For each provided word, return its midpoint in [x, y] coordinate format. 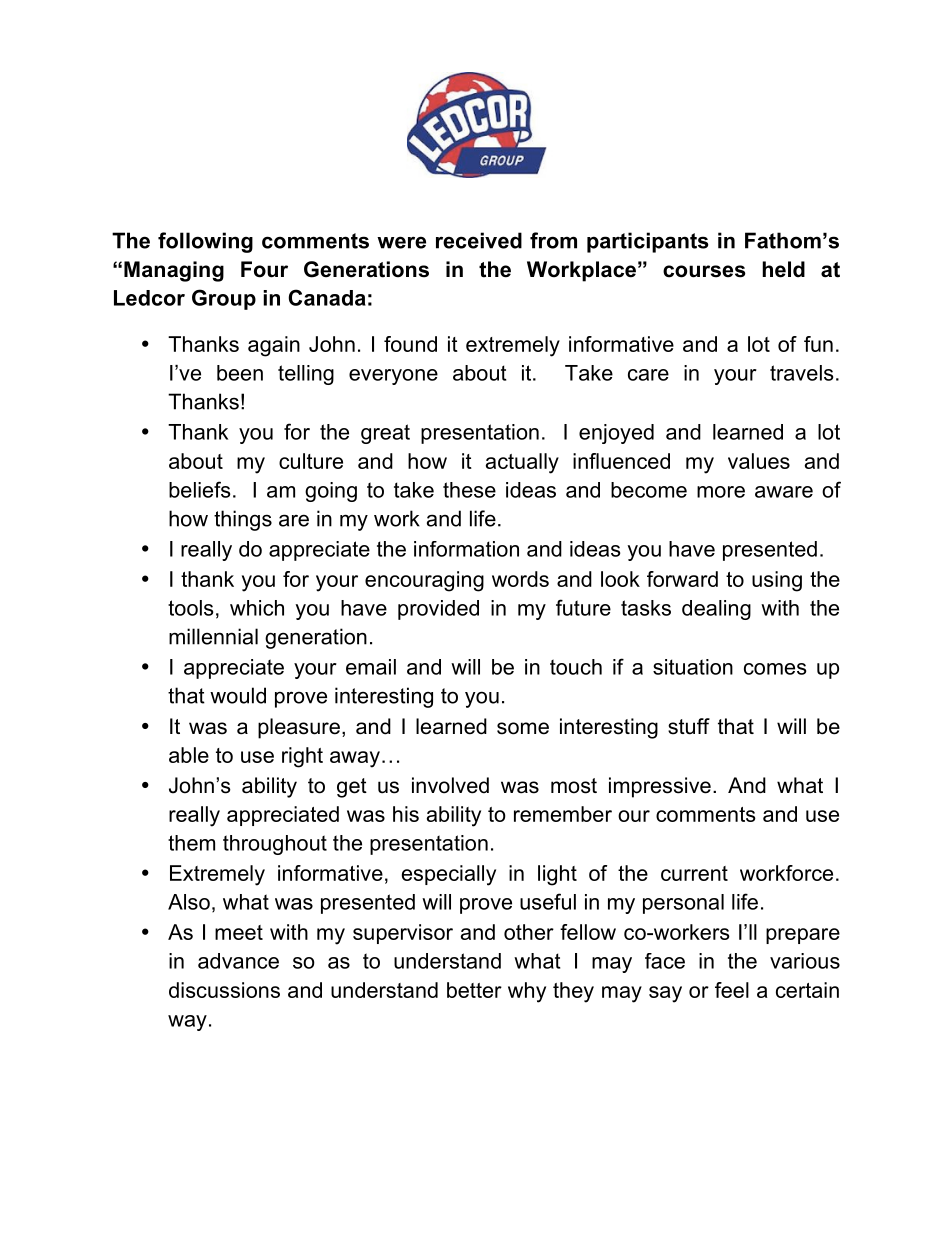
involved [450, 785]
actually [522, 463]
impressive [660, 787]
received [479, 240]
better [474, 990]
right [302, 757]
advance [238, 961]
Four [264, 269]
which [257, 608]
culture [311, 461]
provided [438, 610]
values [759, 461]
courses [704, 271]
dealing [716, 610]
